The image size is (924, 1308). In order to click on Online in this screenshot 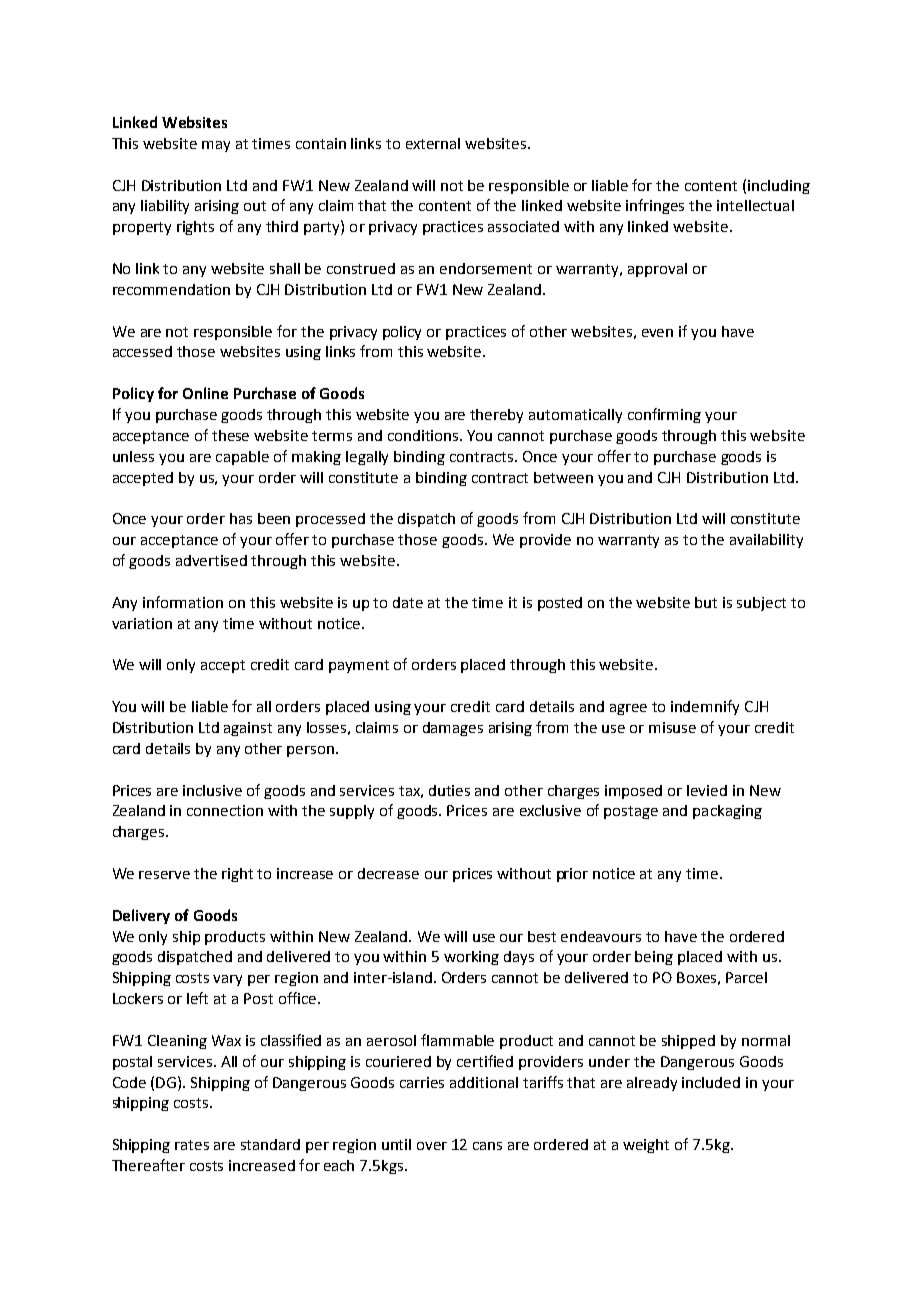, I will do `click(205, 393)`.
